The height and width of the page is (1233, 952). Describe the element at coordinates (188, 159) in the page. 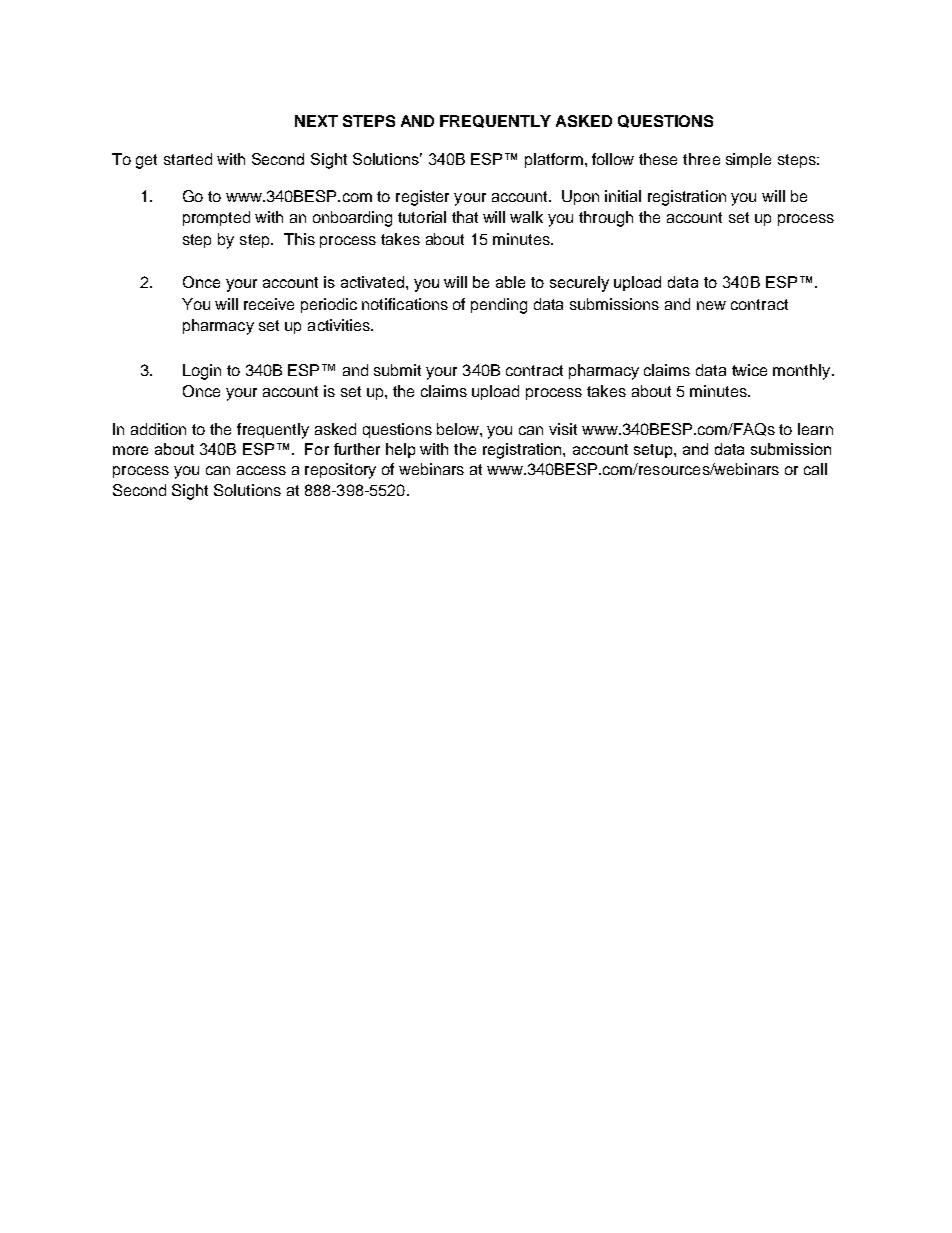

I see `started` at that location.
